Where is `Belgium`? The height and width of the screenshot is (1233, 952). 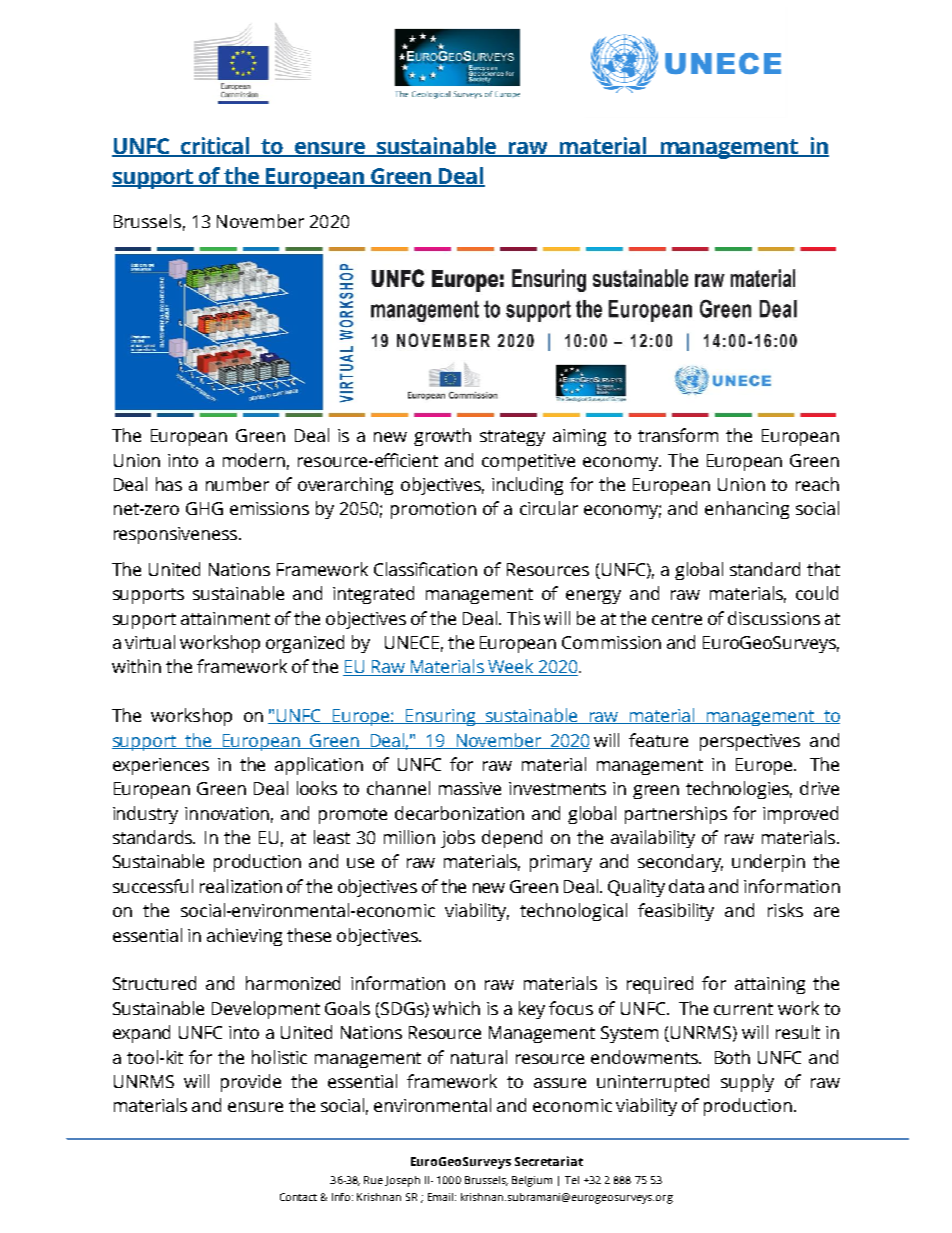 Belgium is located at coordinates (532, 1181).
